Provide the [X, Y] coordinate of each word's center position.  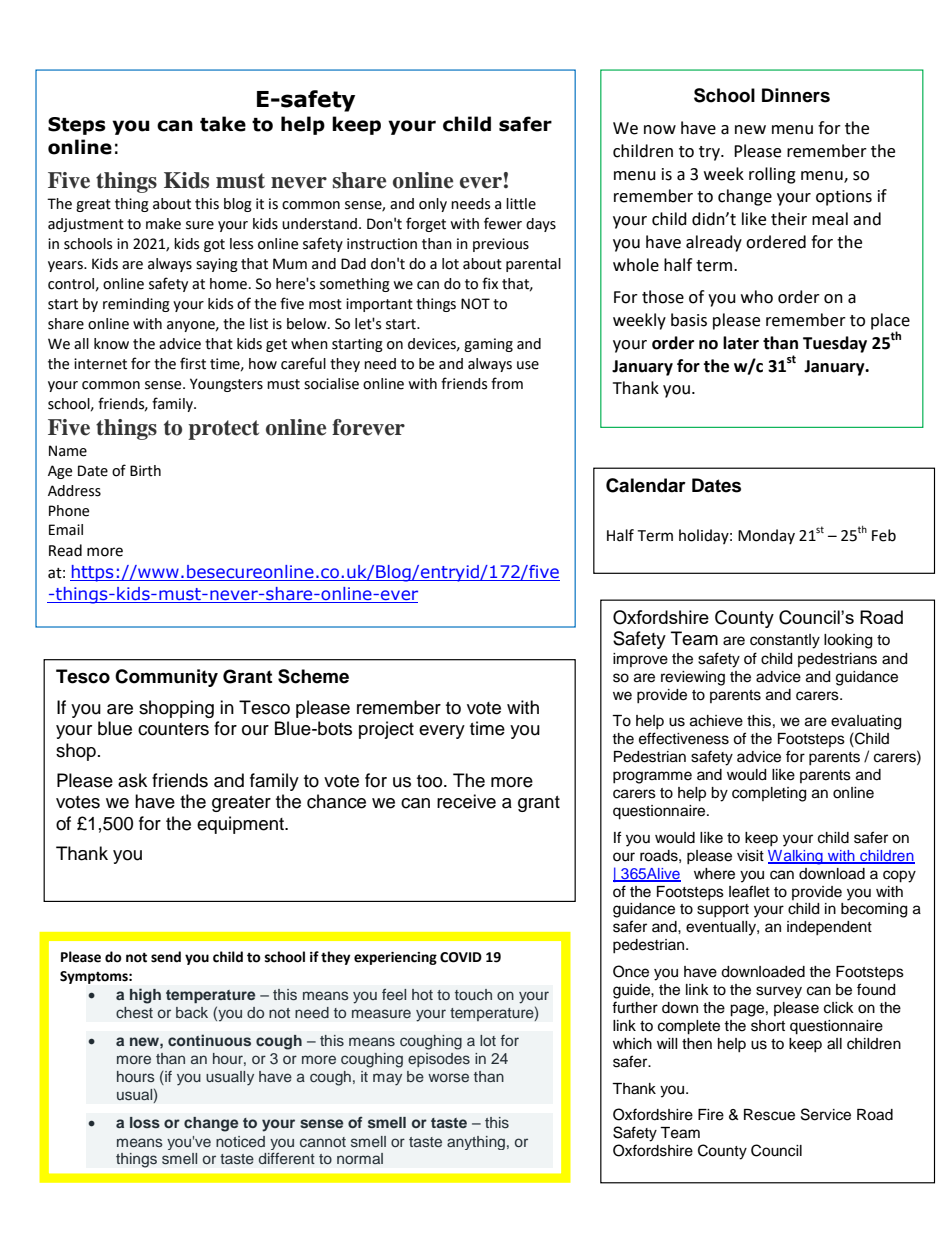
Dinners [796, 95]
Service [826, 1114]
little [521, 204]
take [223, 124]
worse [448, 1077]
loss [145, 1122]
